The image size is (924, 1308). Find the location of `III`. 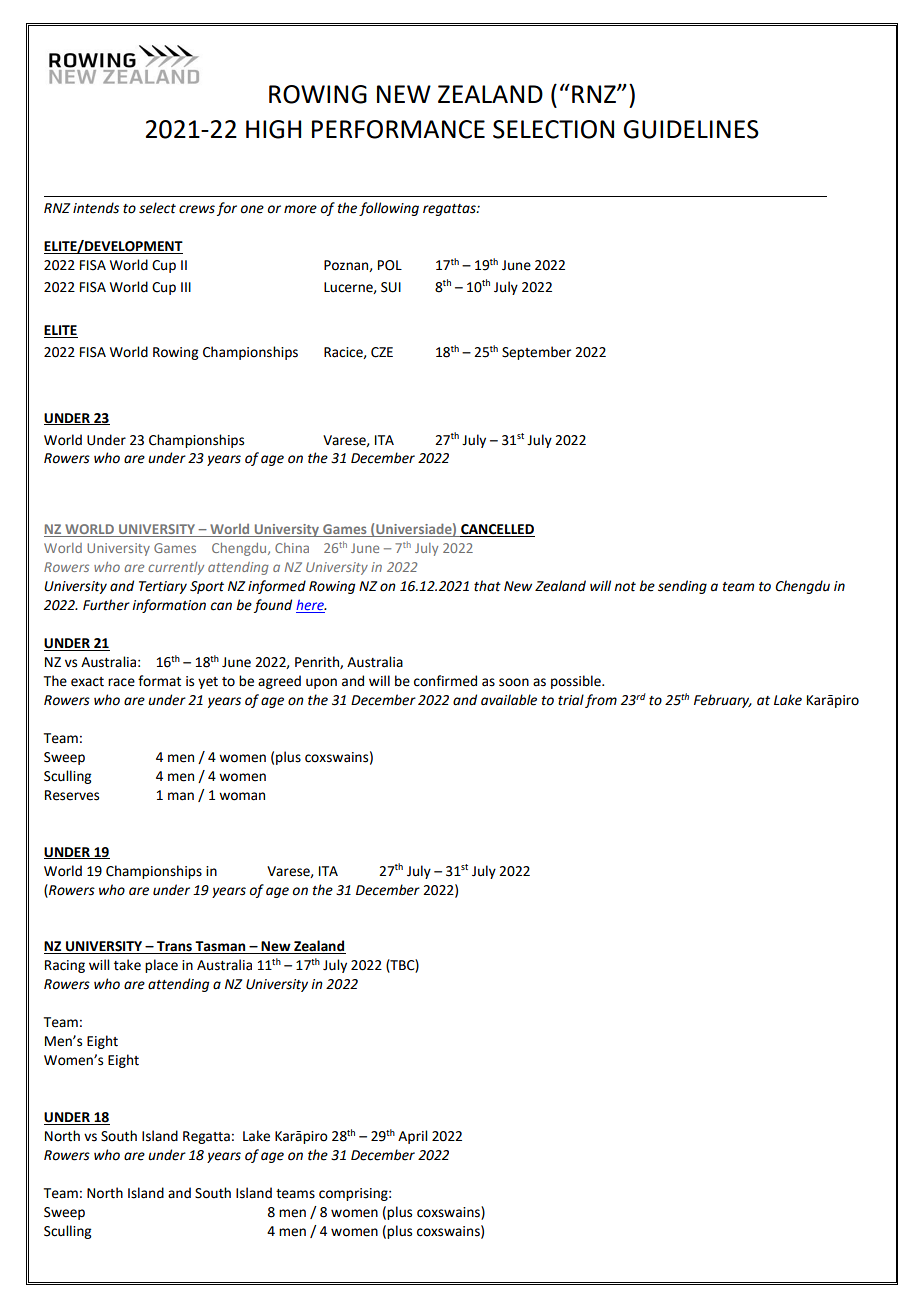

III is located at coordinates (186, 287).
